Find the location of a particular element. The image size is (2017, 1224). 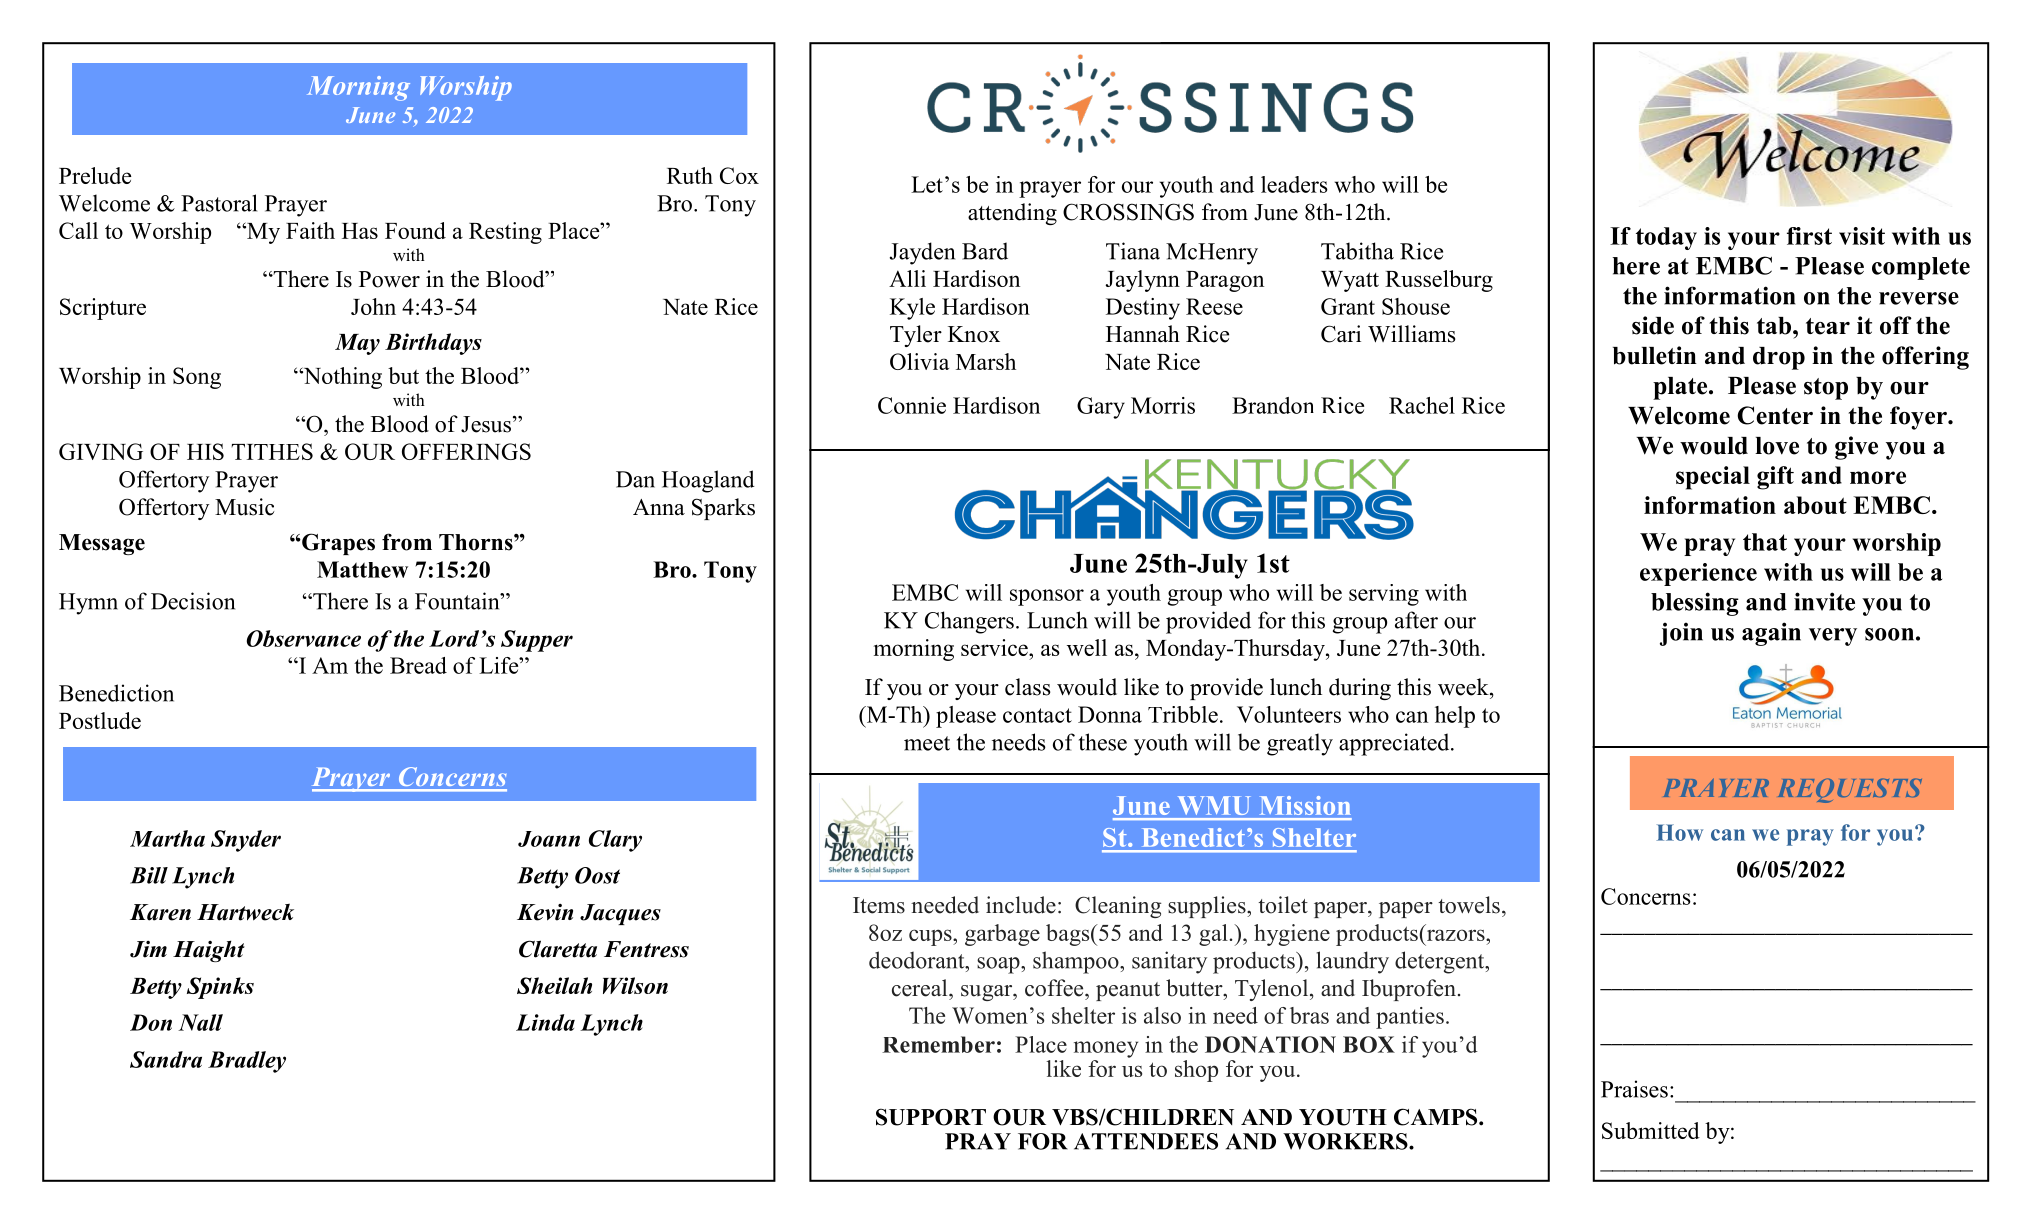

Pastoral is located at coordinates (219, 203).
